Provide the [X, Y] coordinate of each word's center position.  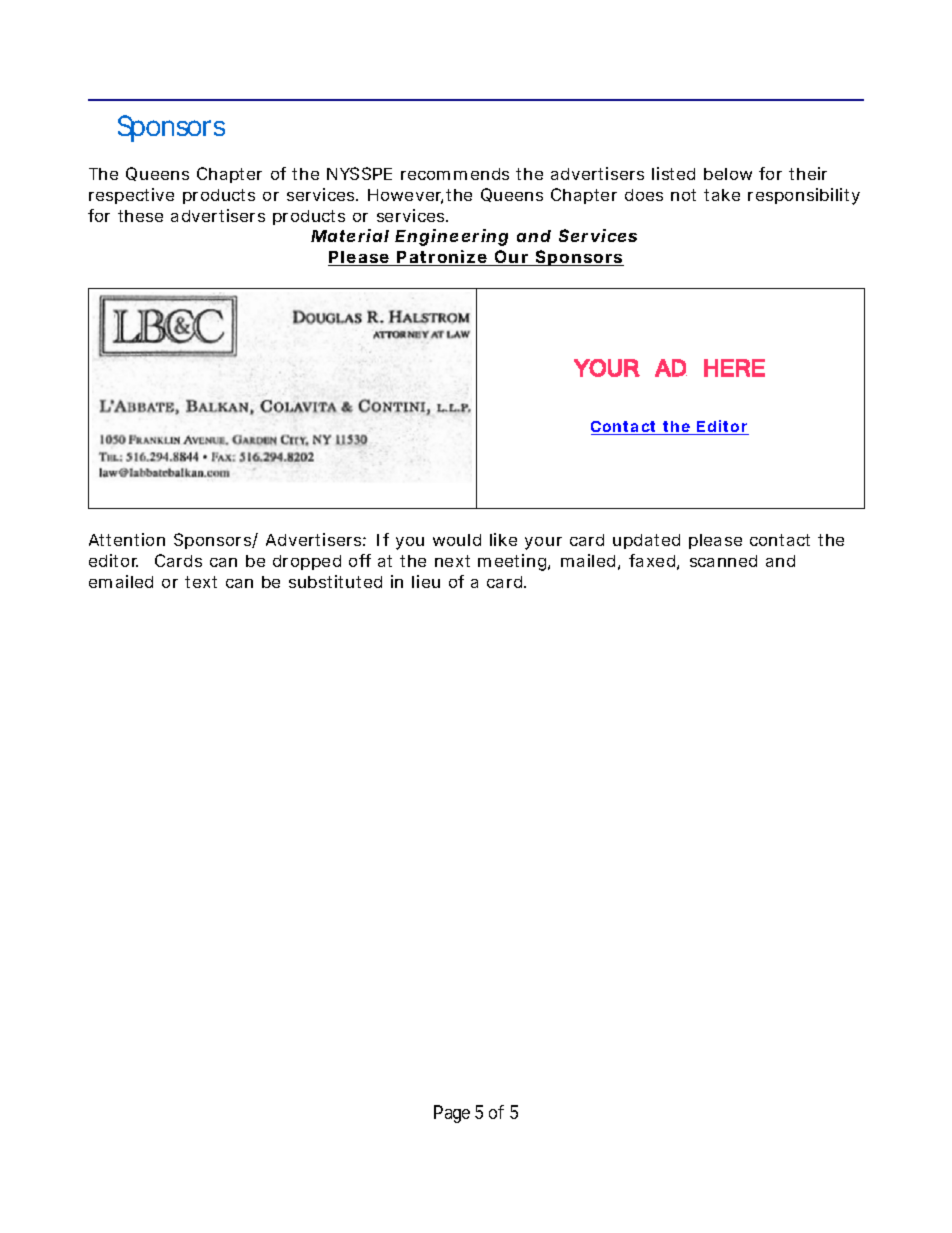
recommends [455, 174]
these [140, 216]
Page [452, 1114]
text [201, 582]
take [722, 195]
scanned [723, 561]
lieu [426, 581]
